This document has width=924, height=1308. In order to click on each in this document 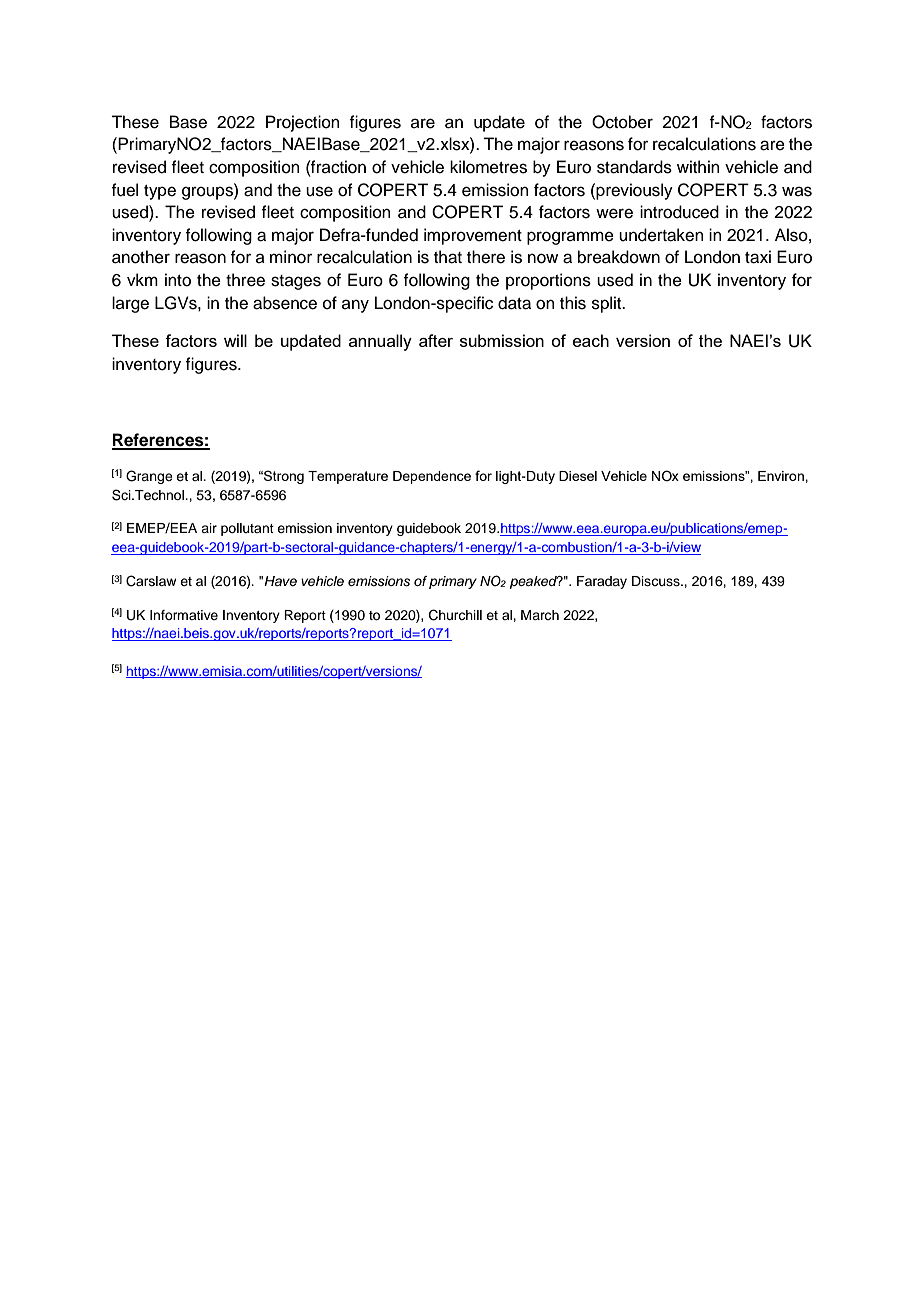, I will do `click(591, 340)`.
